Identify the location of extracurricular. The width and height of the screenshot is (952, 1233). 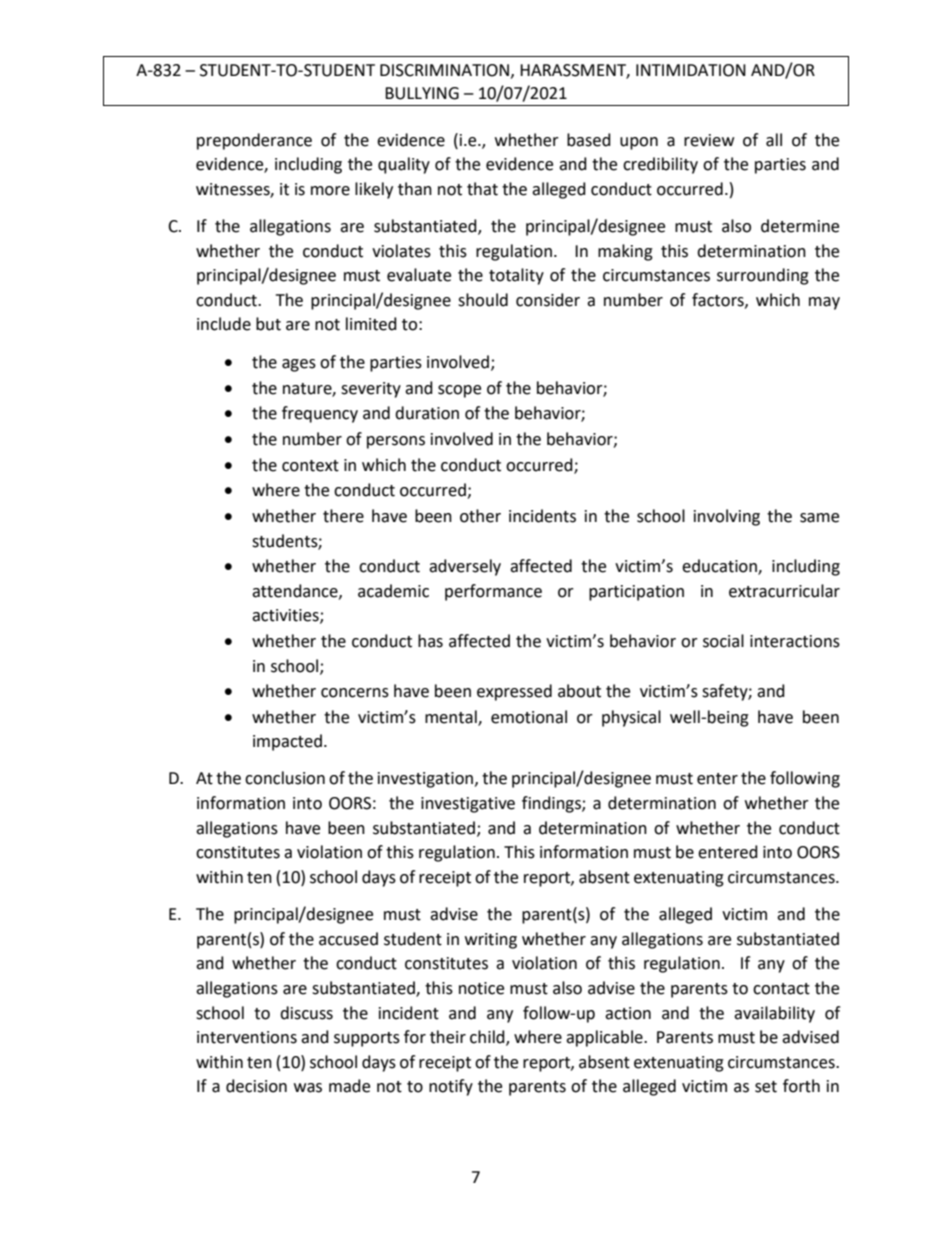
(784, 591).
